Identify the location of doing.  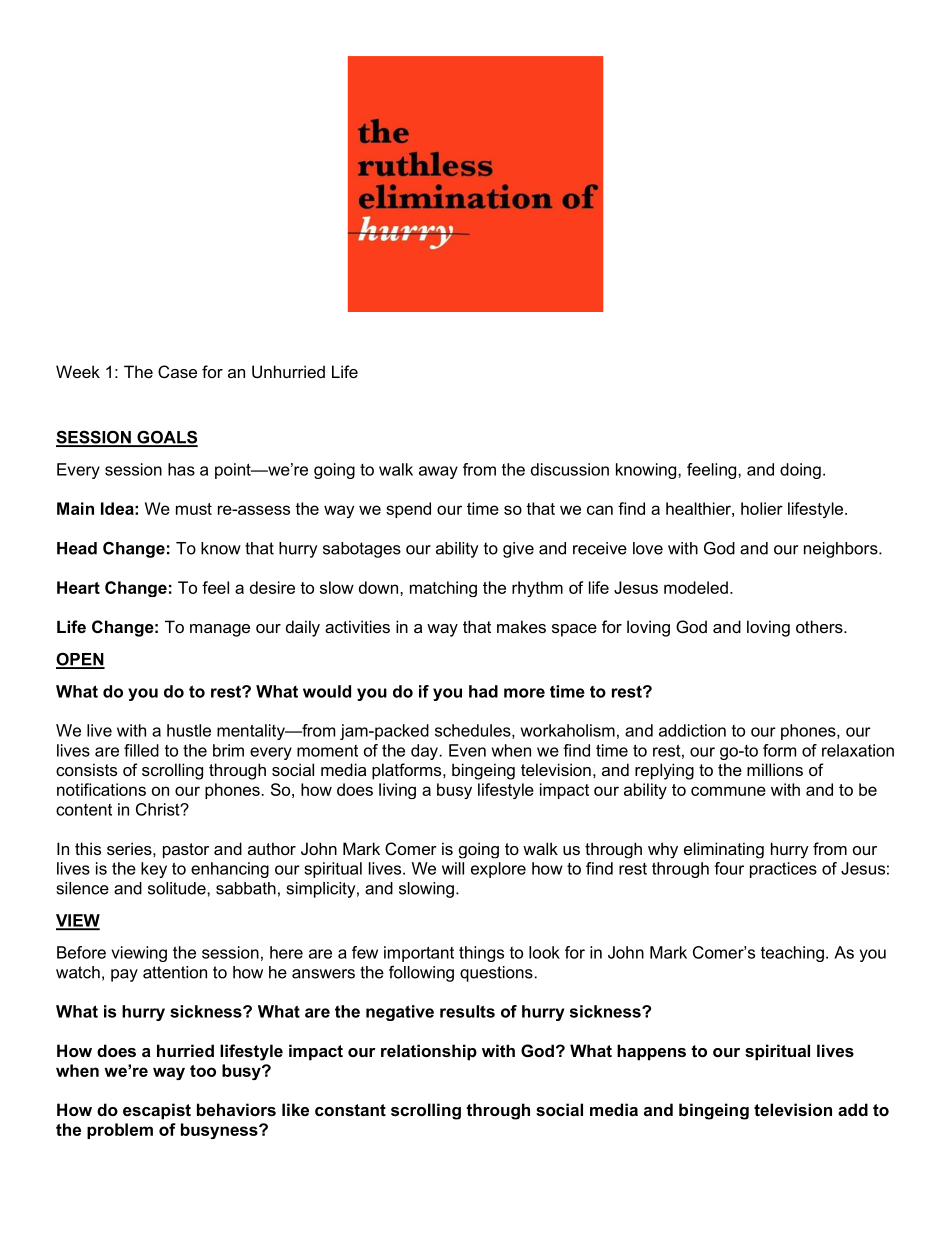
(800, 471).
